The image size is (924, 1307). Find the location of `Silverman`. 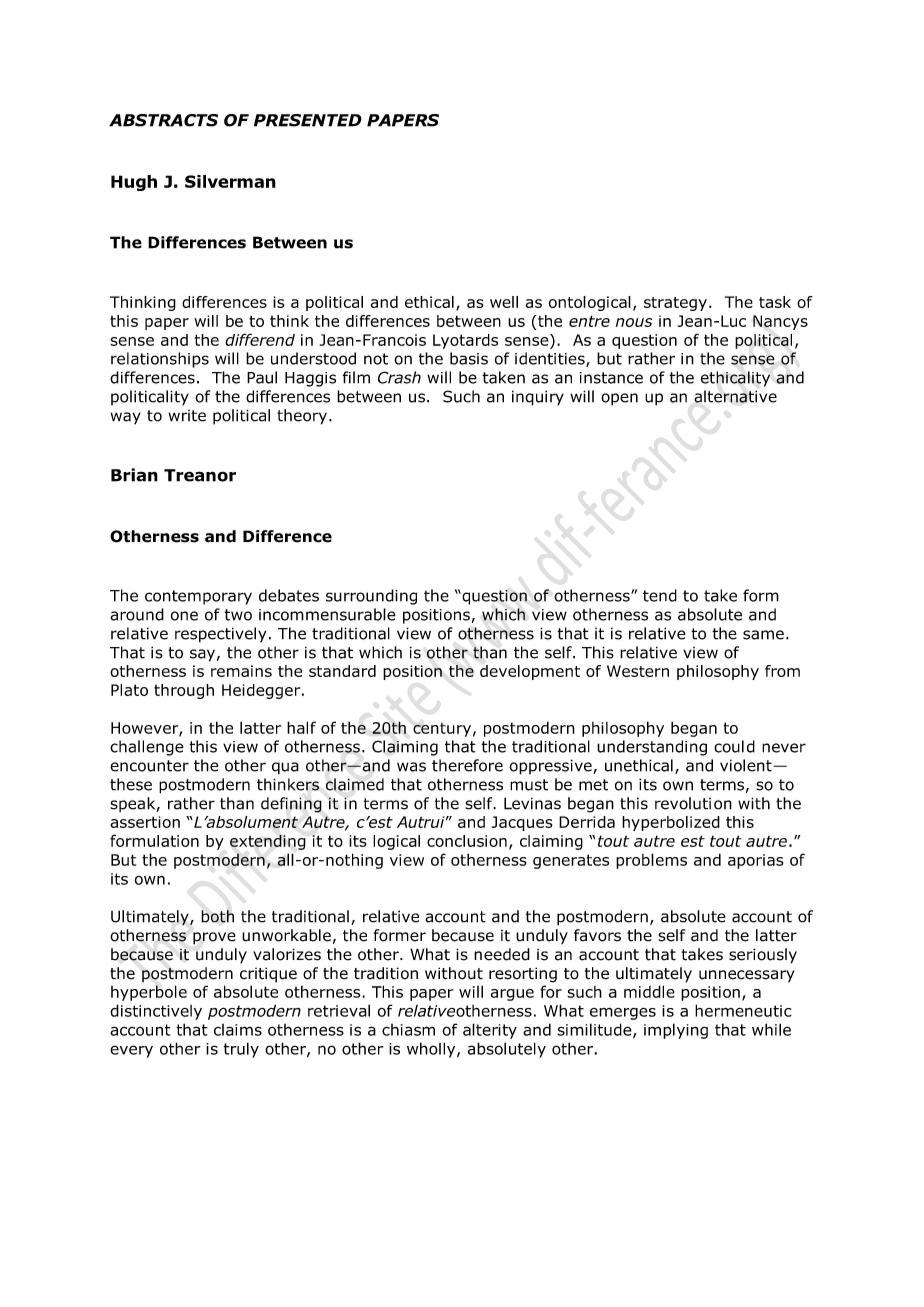

Silverman is located at coordinates (230, 181).
